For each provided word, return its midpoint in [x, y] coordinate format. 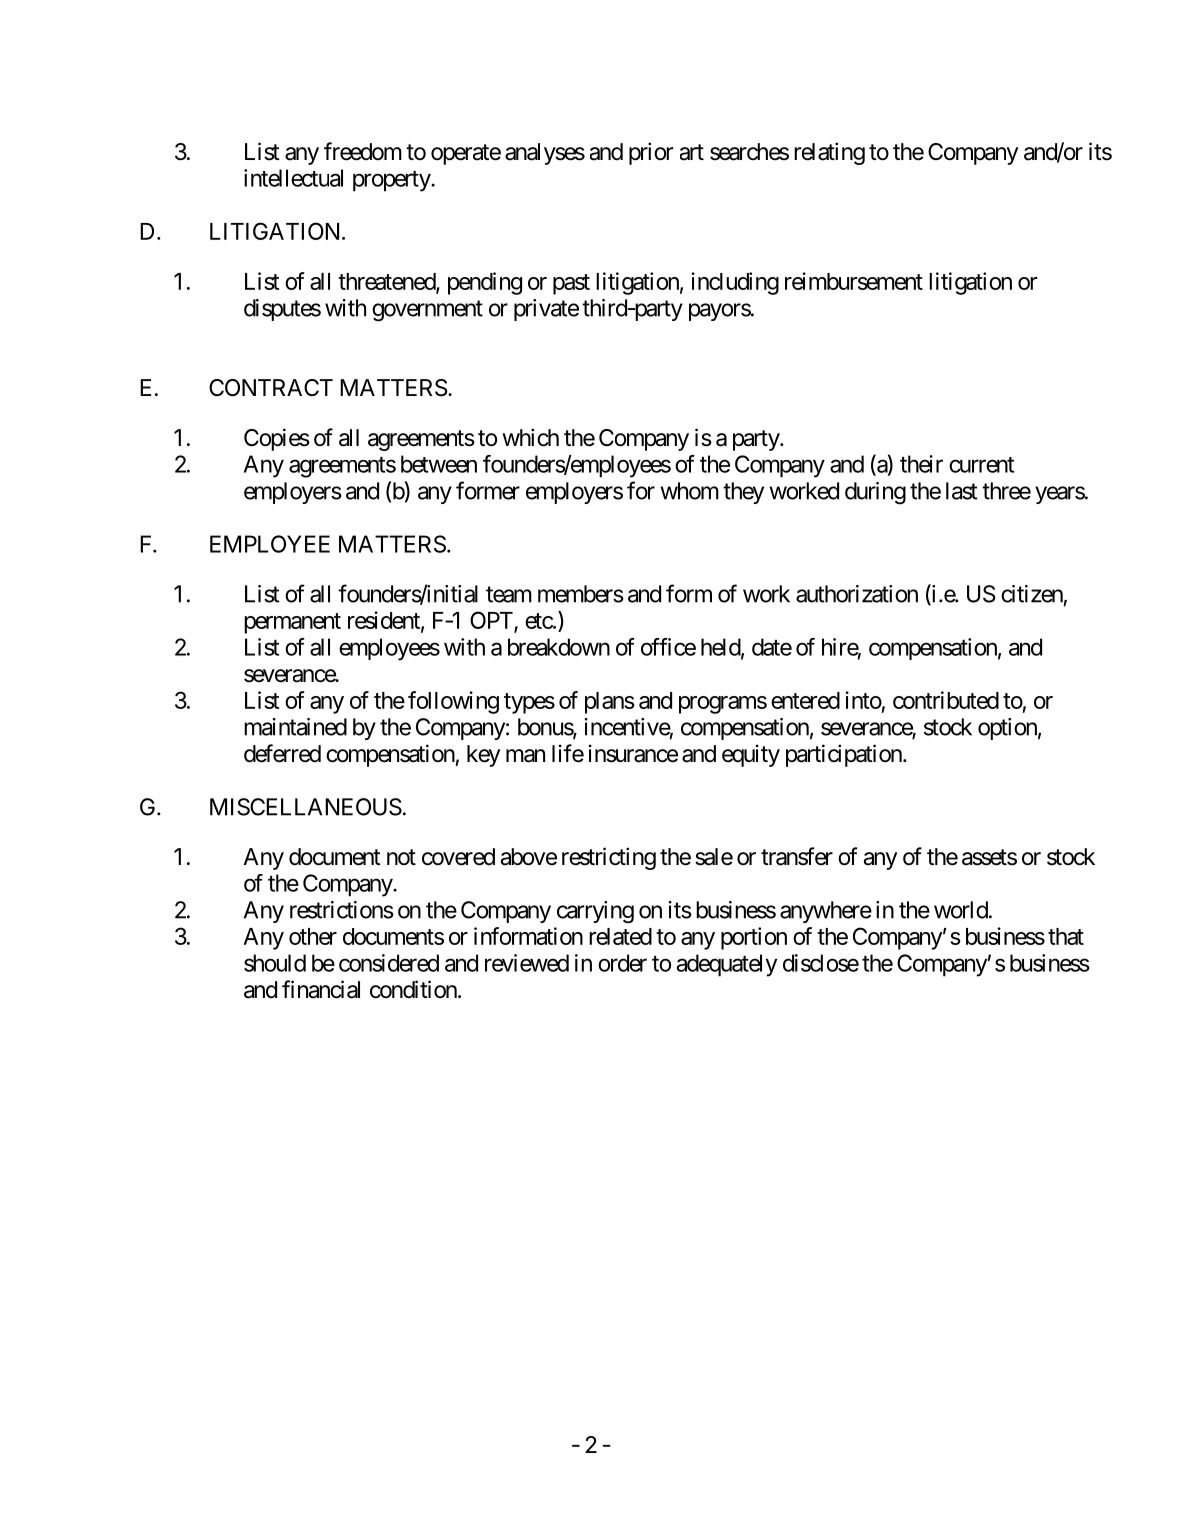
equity [751, 755]
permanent [292, 623]
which [530, 437]
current [981, 465]
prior [651, 153]
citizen [1032, 594]
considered [389, 963]
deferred [282, 753]
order [622, 963]
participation [845, 755]
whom [690, 491]
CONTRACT [271, 388]
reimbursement [854, 281]
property [392, 181]
